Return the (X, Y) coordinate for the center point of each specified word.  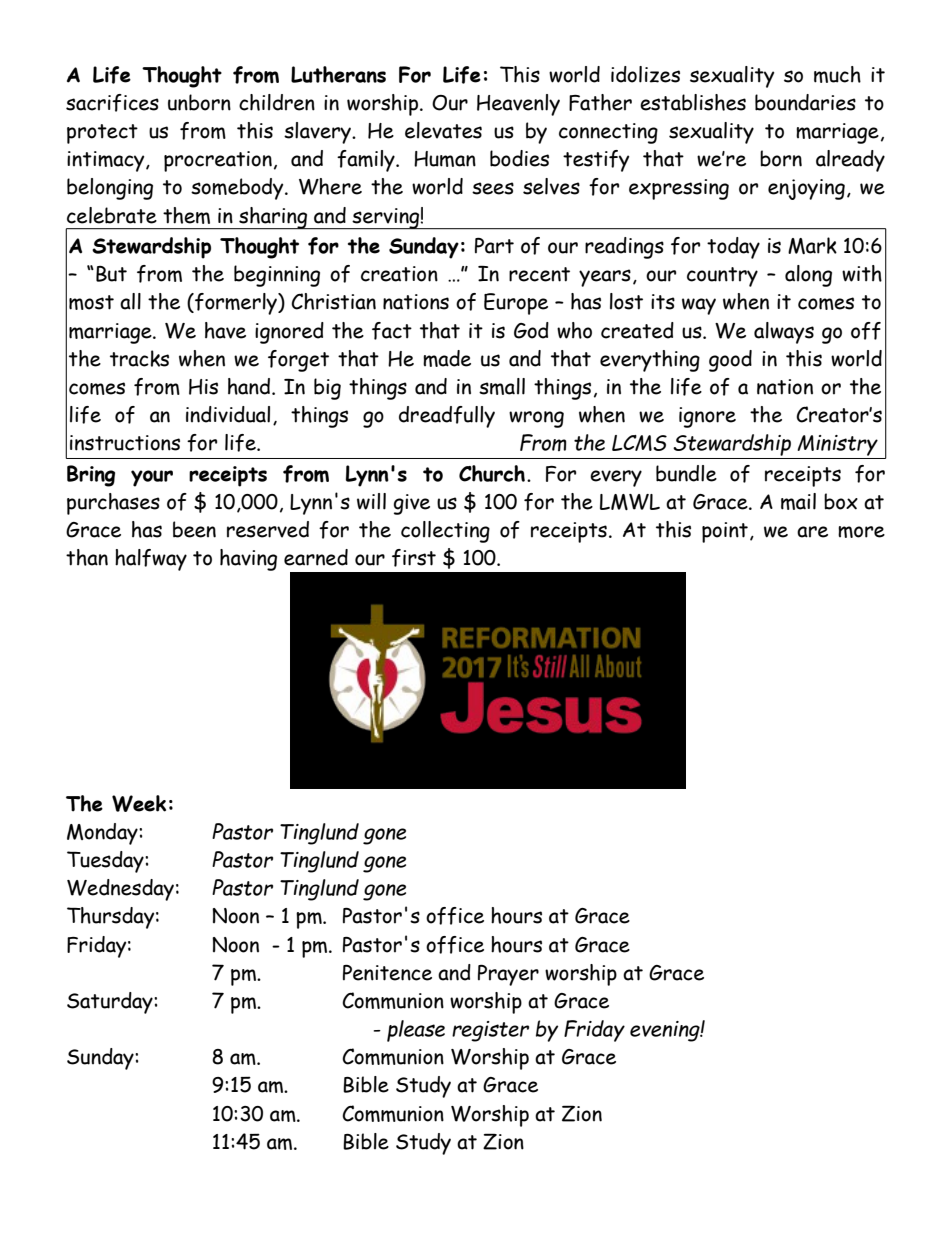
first (414, 558)
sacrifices (112, 103)
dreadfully (447, 417)
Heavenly (518, 105)
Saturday (111, 1003)
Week (139, 803)
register (490, 1031)
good (730, 361)
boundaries (805, 102)
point (725, 532)
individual (228, 414)
